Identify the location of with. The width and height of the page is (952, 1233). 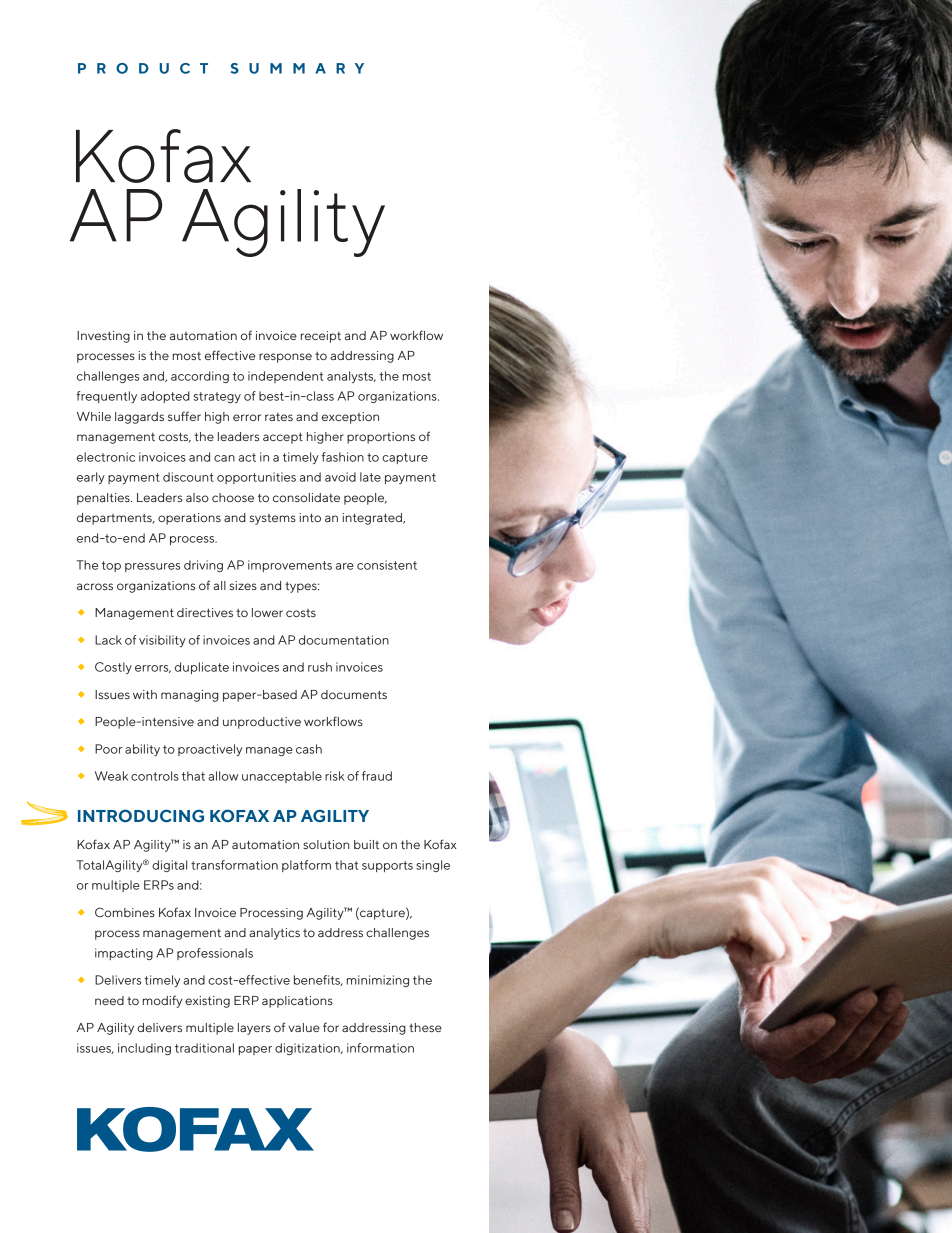
(145, 694).
